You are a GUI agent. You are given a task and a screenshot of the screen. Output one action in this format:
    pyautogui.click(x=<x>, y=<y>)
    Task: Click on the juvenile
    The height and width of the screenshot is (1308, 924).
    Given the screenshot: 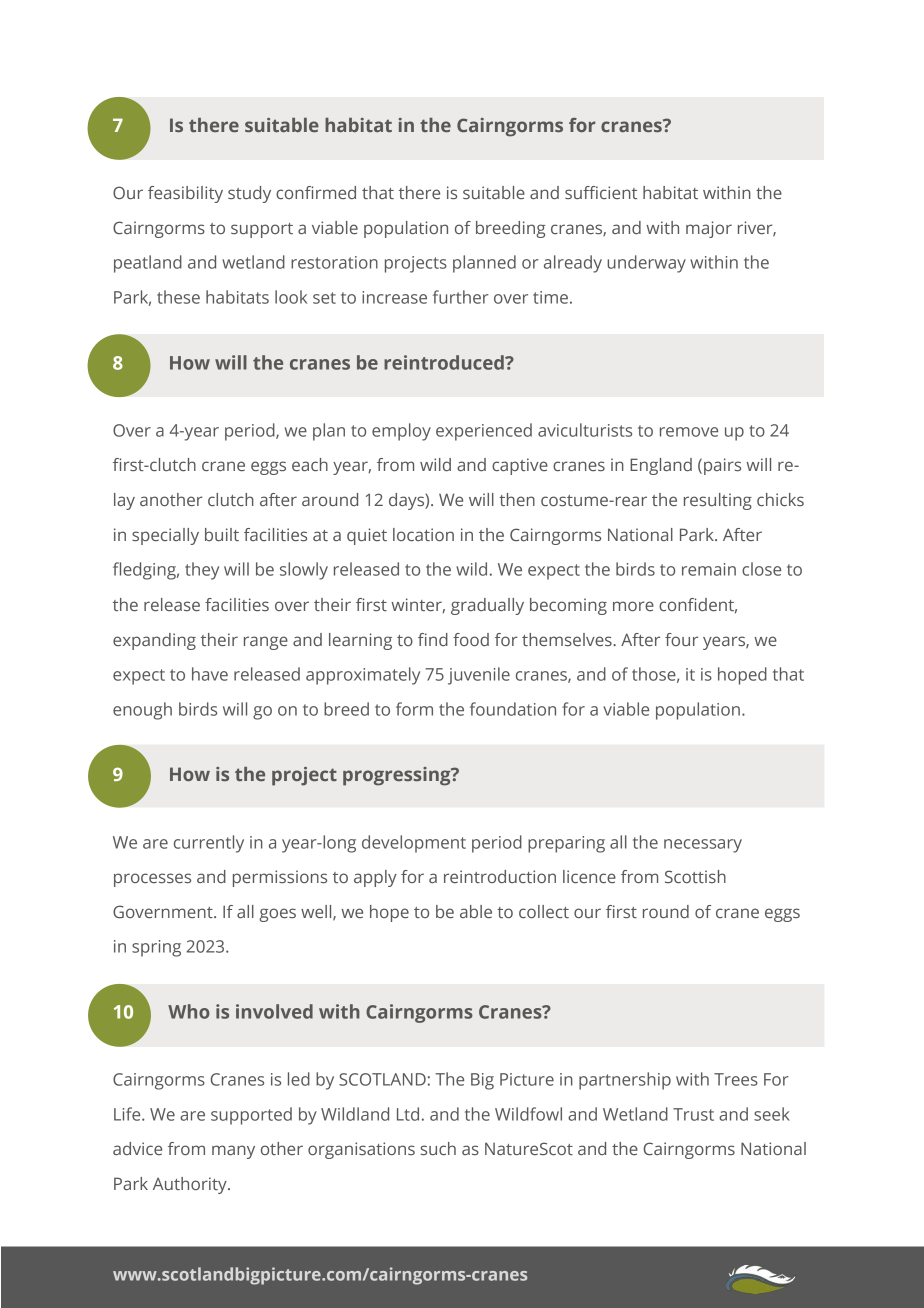 What is the action you would take?
    pyautogui.click(x=479, y=676)
